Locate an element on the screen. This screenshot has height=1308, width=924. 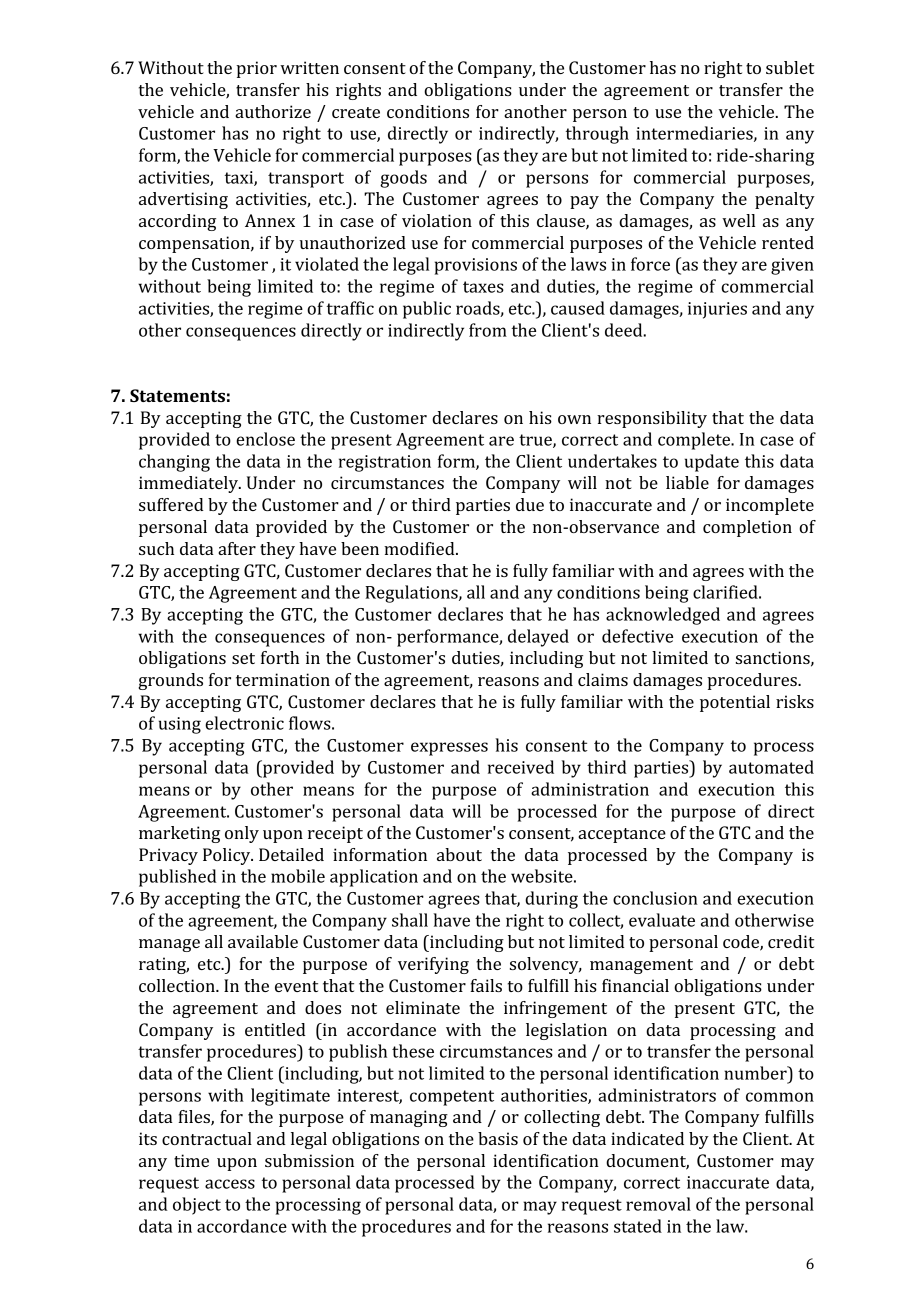
injuries is located at coordinates (717, 310).
